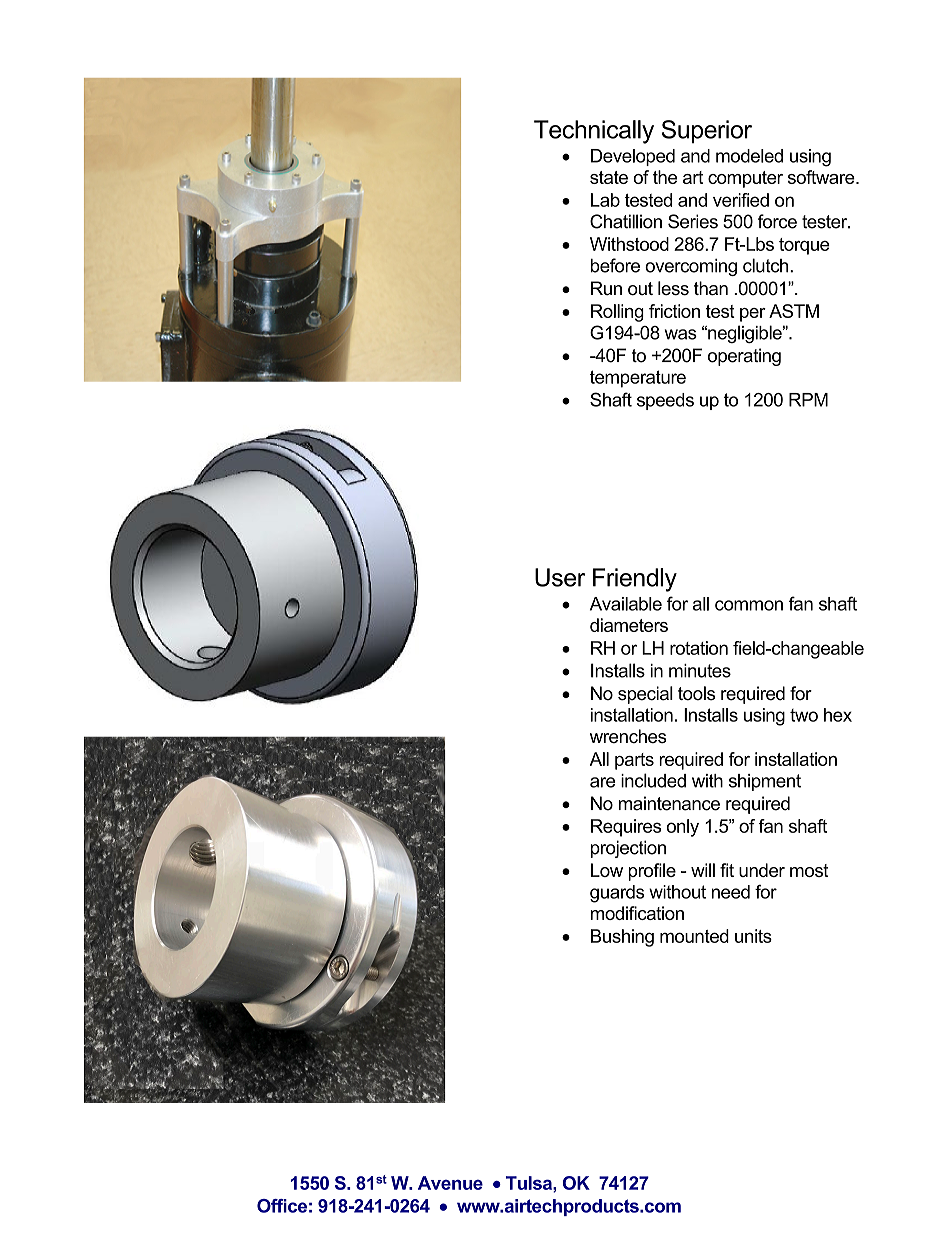  I want to click on Avenue, so click(450, 1183).
